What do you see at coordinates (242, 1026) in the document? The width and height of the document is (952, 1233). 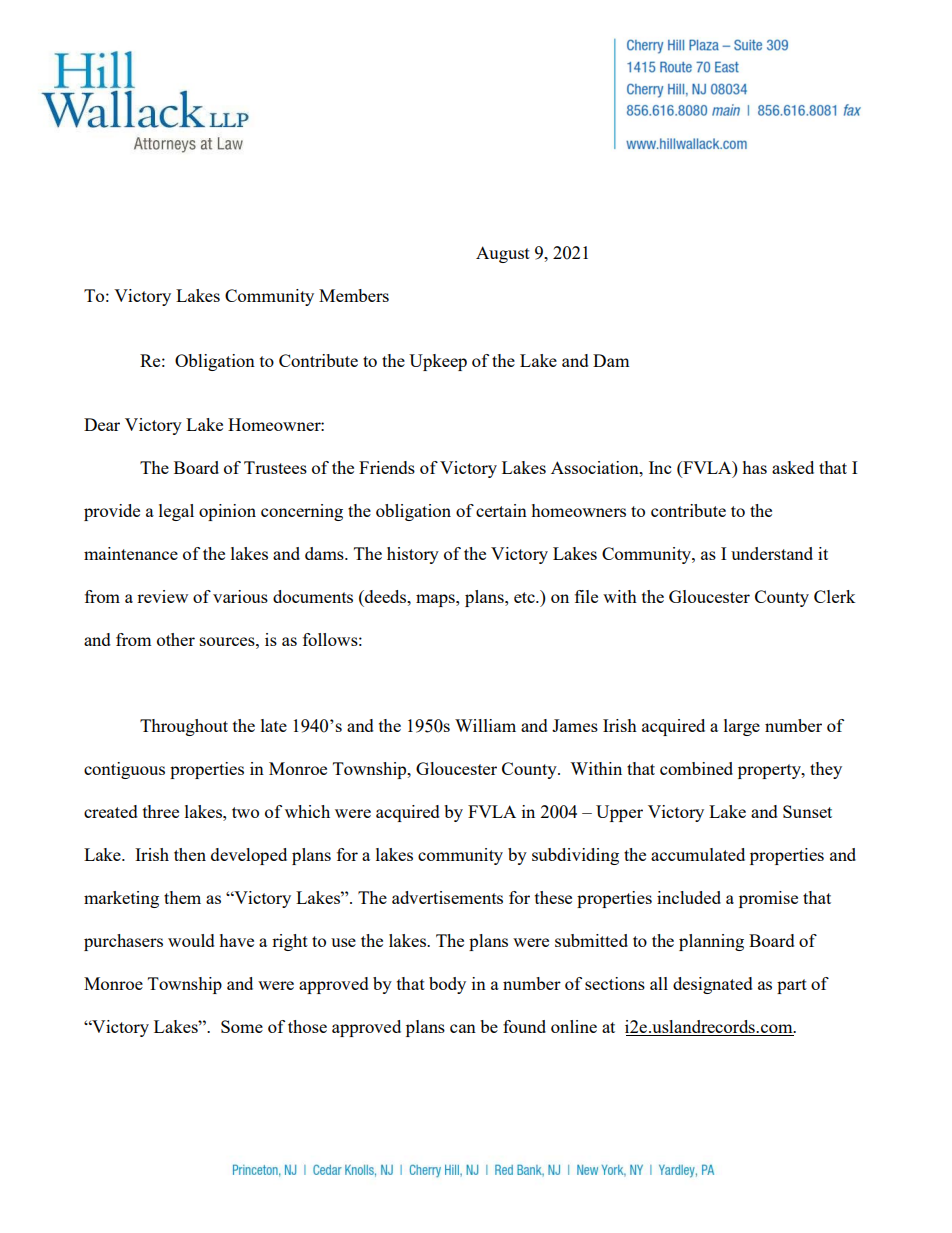 I see `Some` at bounding box center [242, 1026].
